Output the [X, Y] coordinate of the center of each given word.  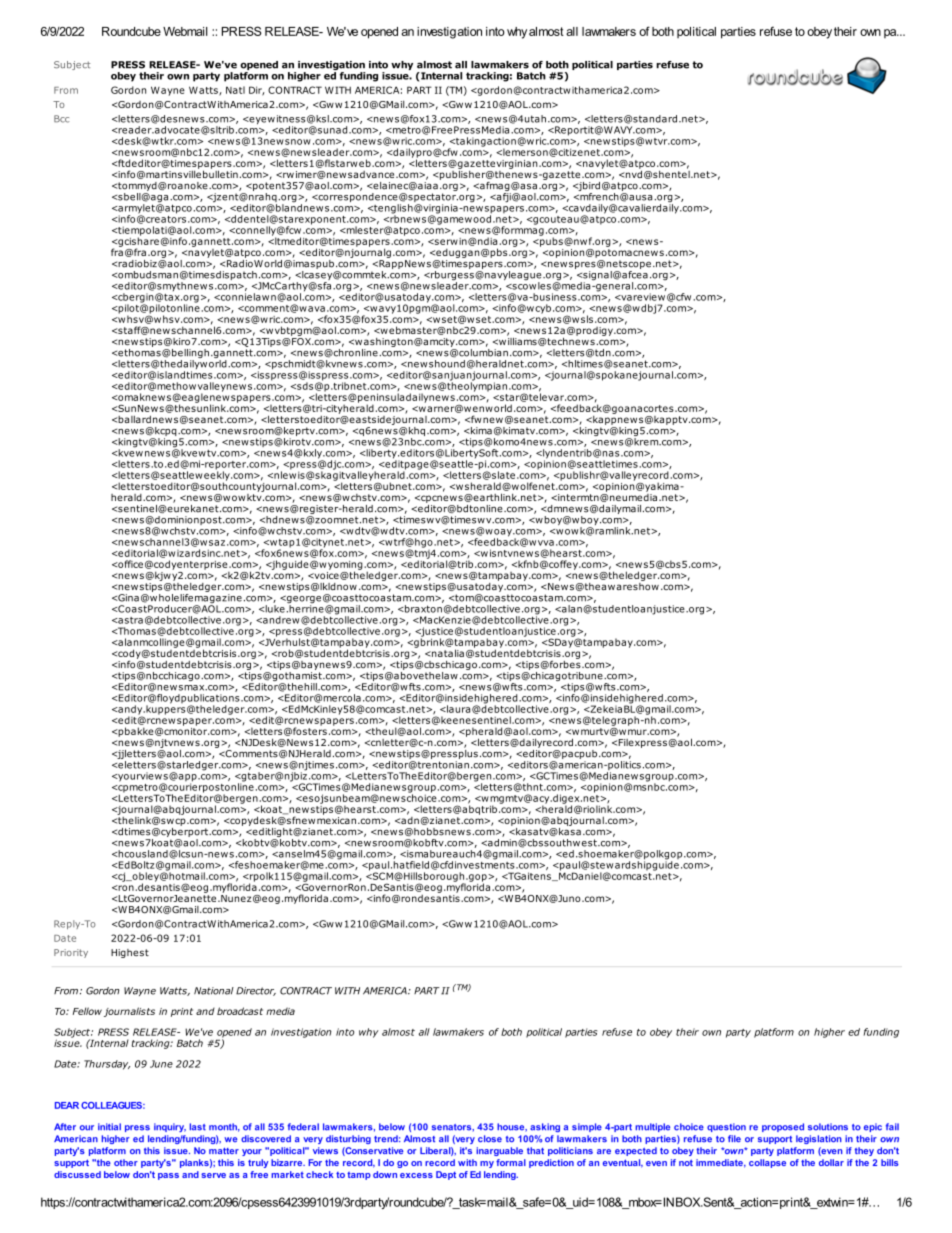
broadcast [240, 1011]
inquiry [170, 1127]
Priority [71, 953]
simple [587, 1127]
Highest [130, 953]
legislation [819, 1139]
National [214, 991]
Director [256, 991]
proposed [783, 1127]
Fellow [87, 1011]
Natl [235, 90]
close [490, 1138]
